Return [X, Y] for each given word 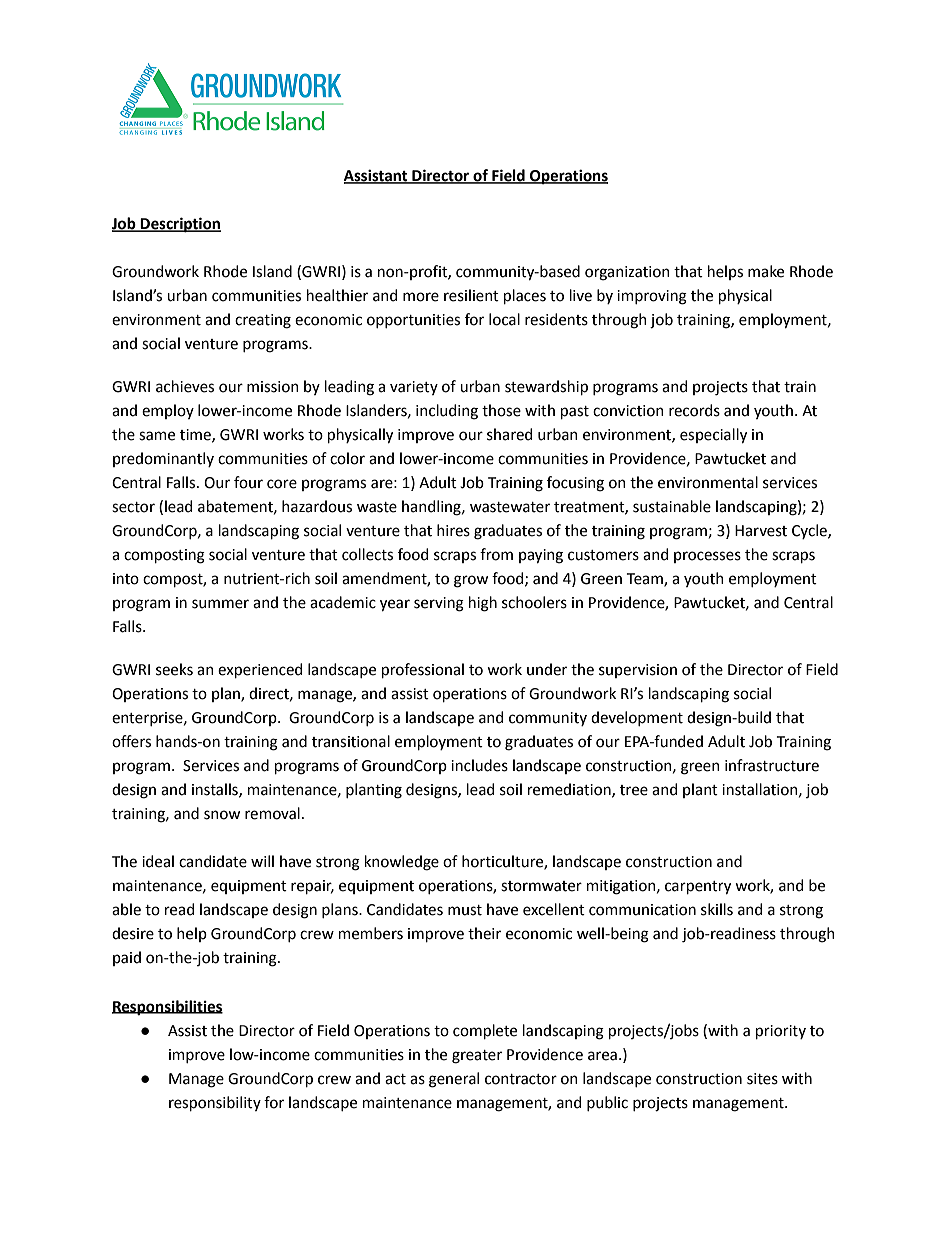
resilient [471, 295]
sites [762, 1079]
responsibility [215, 1103]
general [454, 1080]
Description [180, 225]
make [766, 271]
